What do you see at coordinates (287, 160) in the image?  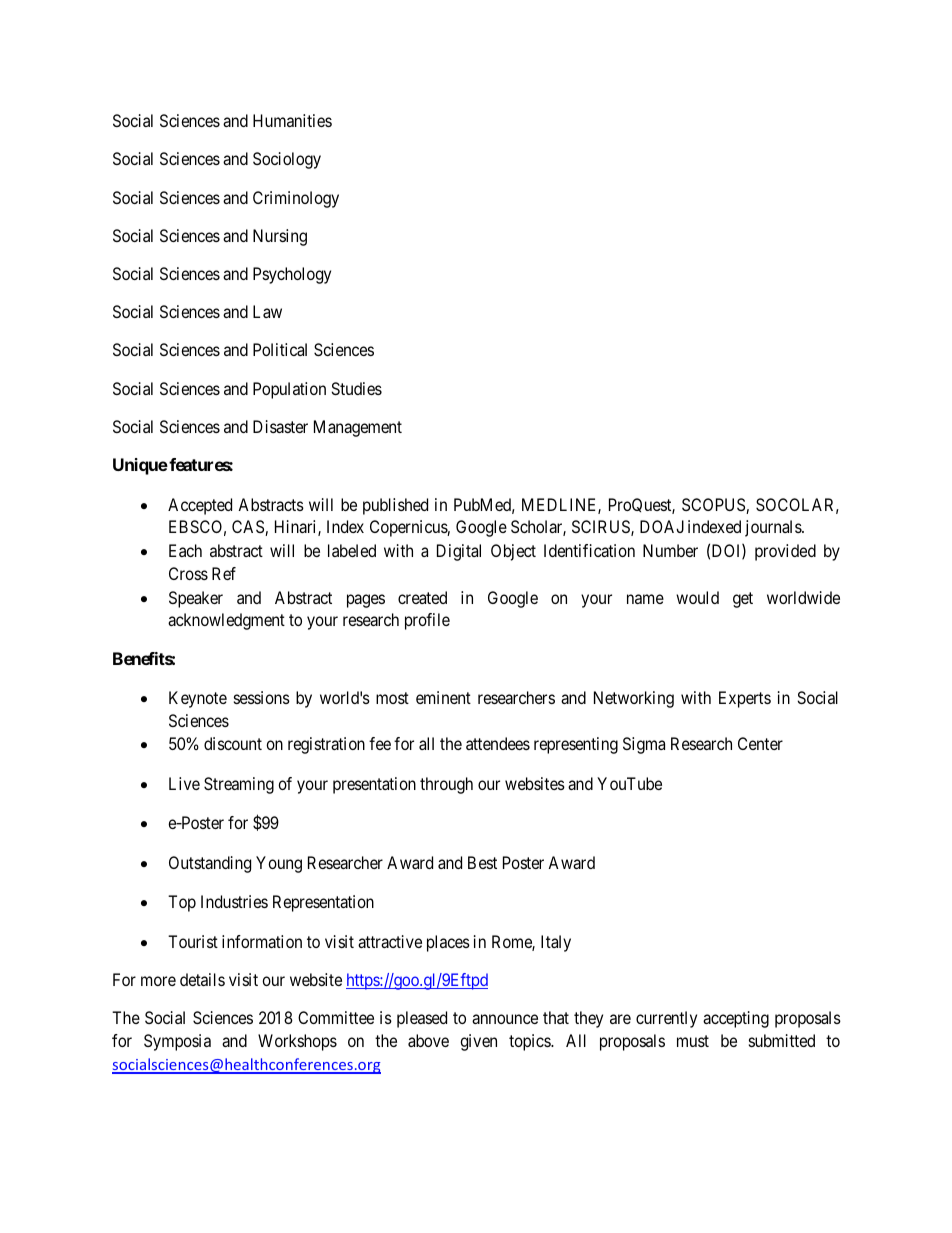 I see `Sociology` at bounding box center [287, 160].
